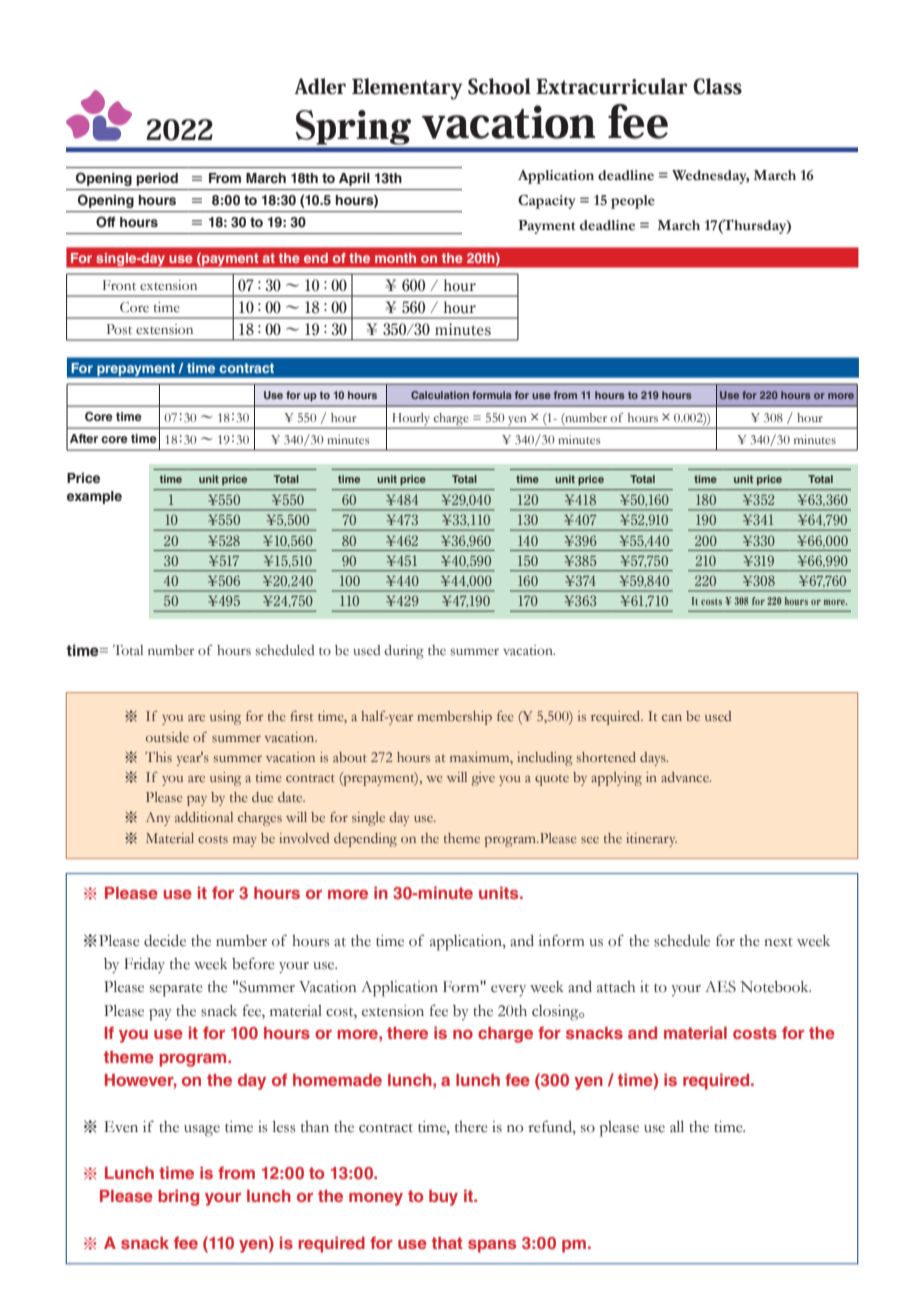 This page has height=1308, width=924. I want to click on Any, so click(158, 819).
